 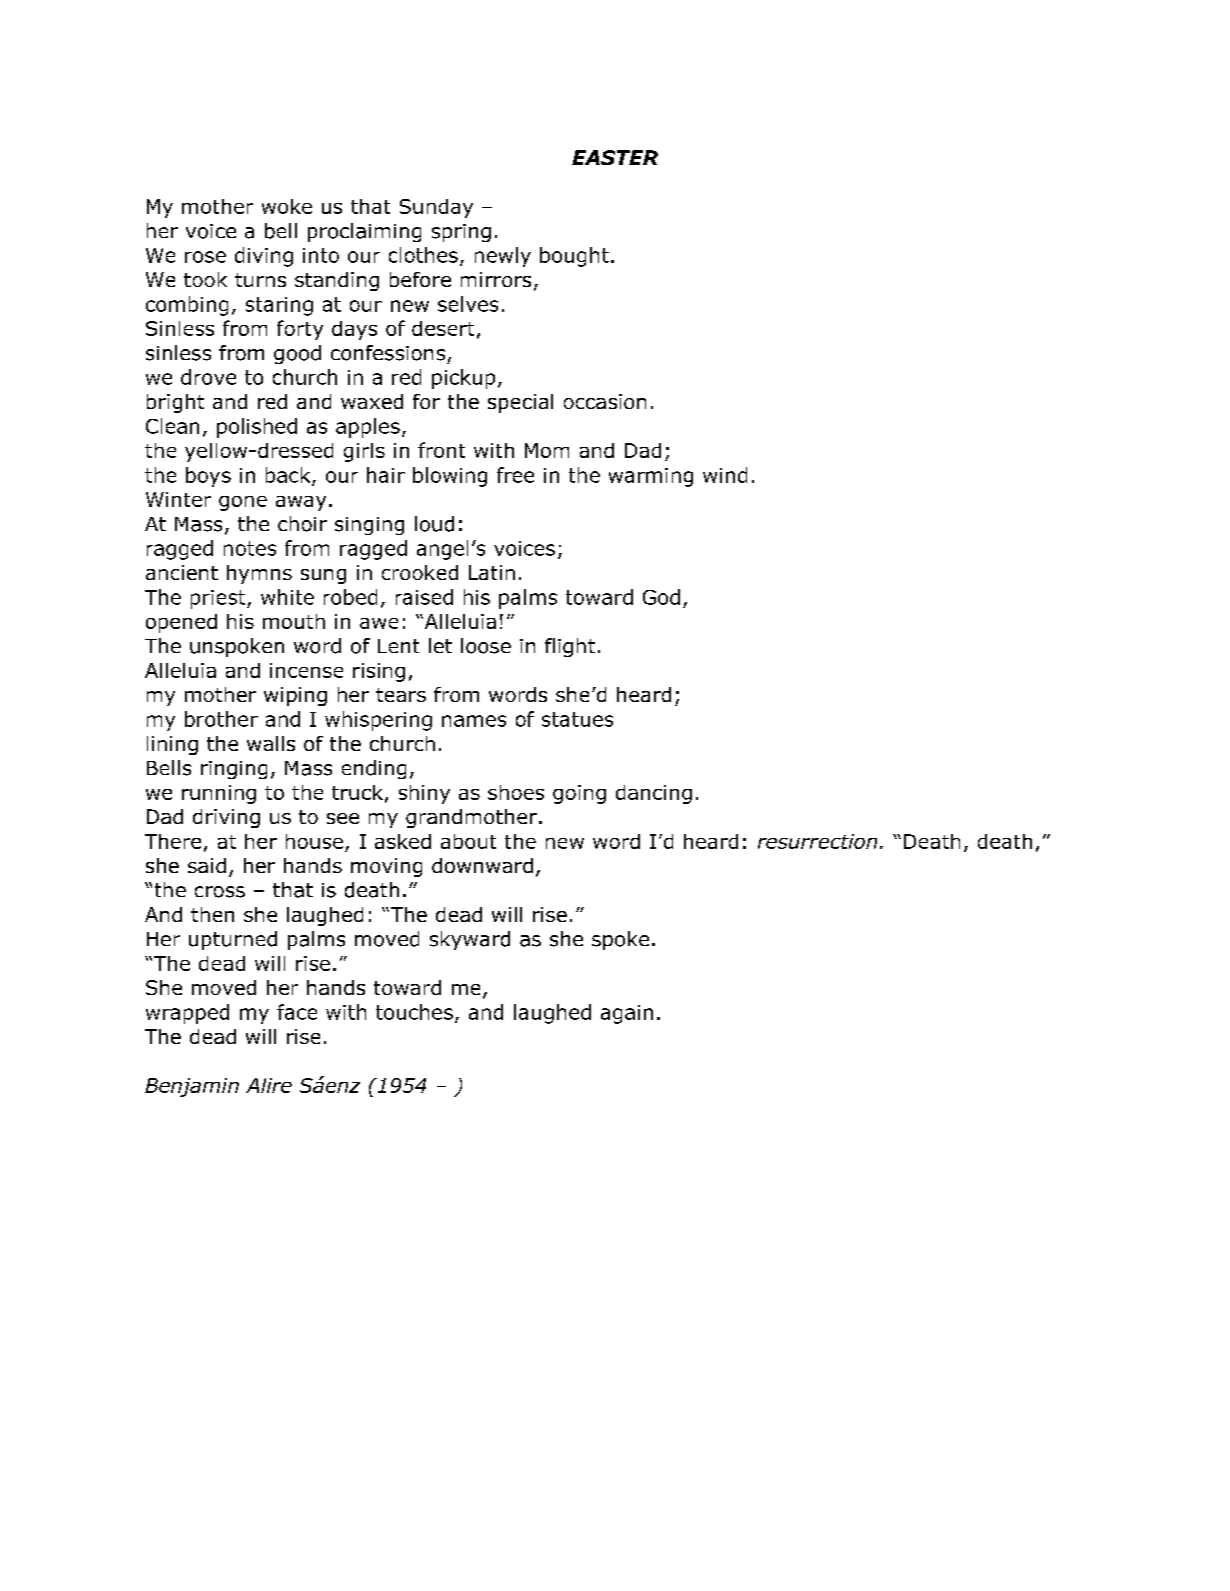 I want to click on woke, so click(x=287, y=206).
